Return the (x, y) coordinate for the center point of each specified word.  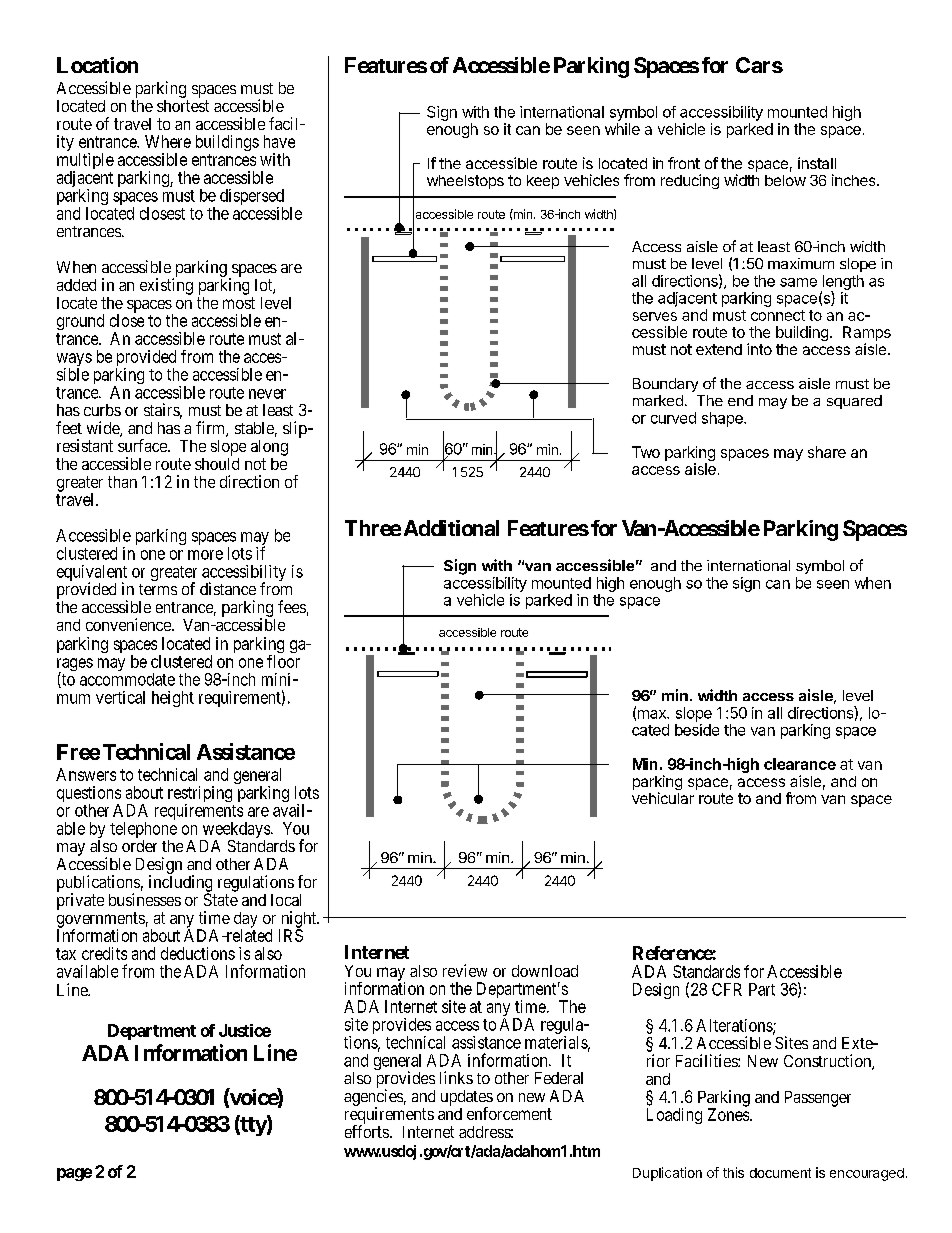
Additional (451, 528)
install (817, 163)
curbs (102, 410)
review (465, 970)
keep (543, 182)
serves (655, 316)
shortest (183, 106)
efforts (367, 1131)
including (180, 884)
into (759, 349)
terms (158, 589)
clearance (800, 764)
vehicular (663, 798)
